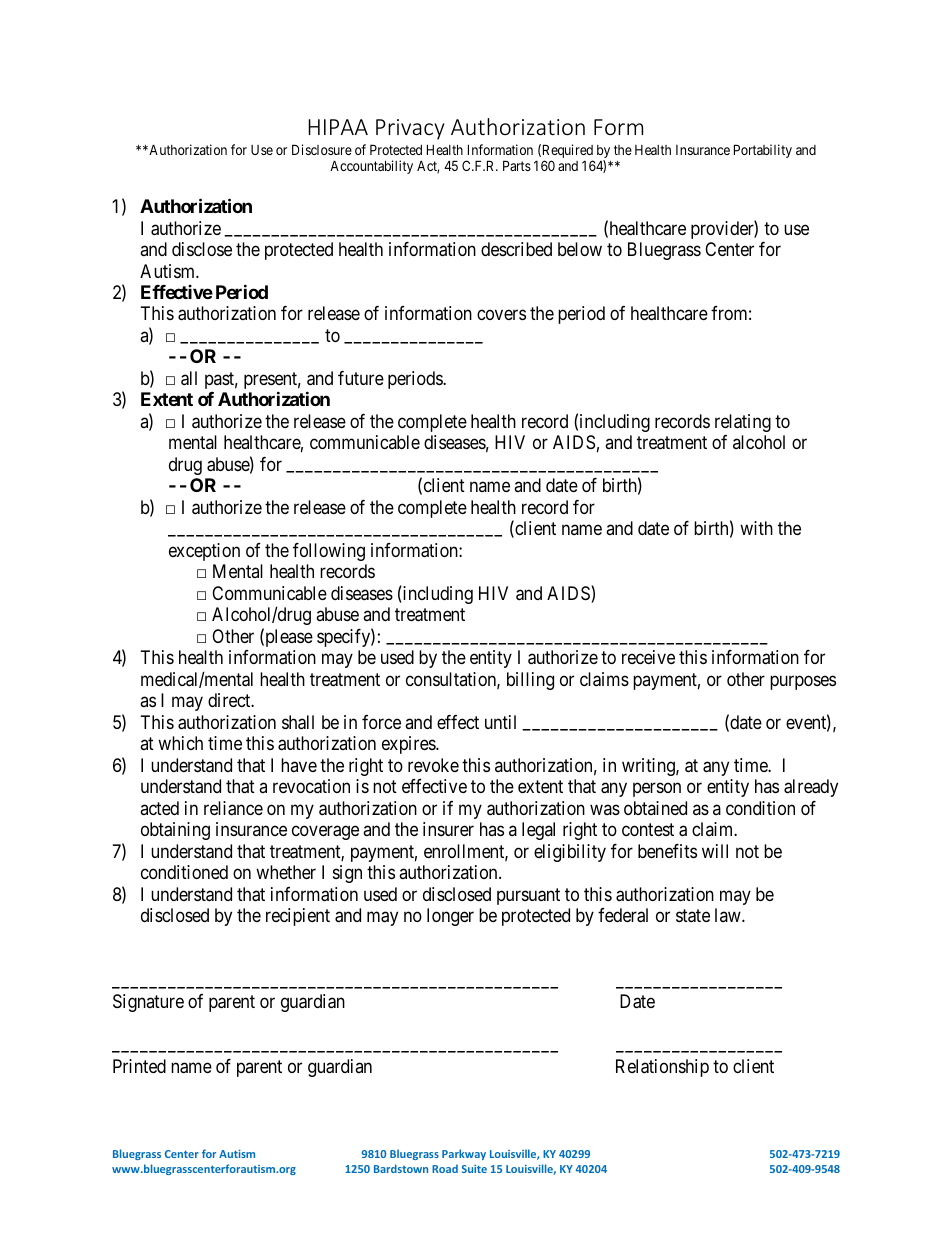 Image resolution: width=952 pixels, height=1233 pixels. Describe the element at coordinates (286, 872) in the image. I see `whether` at that location.
